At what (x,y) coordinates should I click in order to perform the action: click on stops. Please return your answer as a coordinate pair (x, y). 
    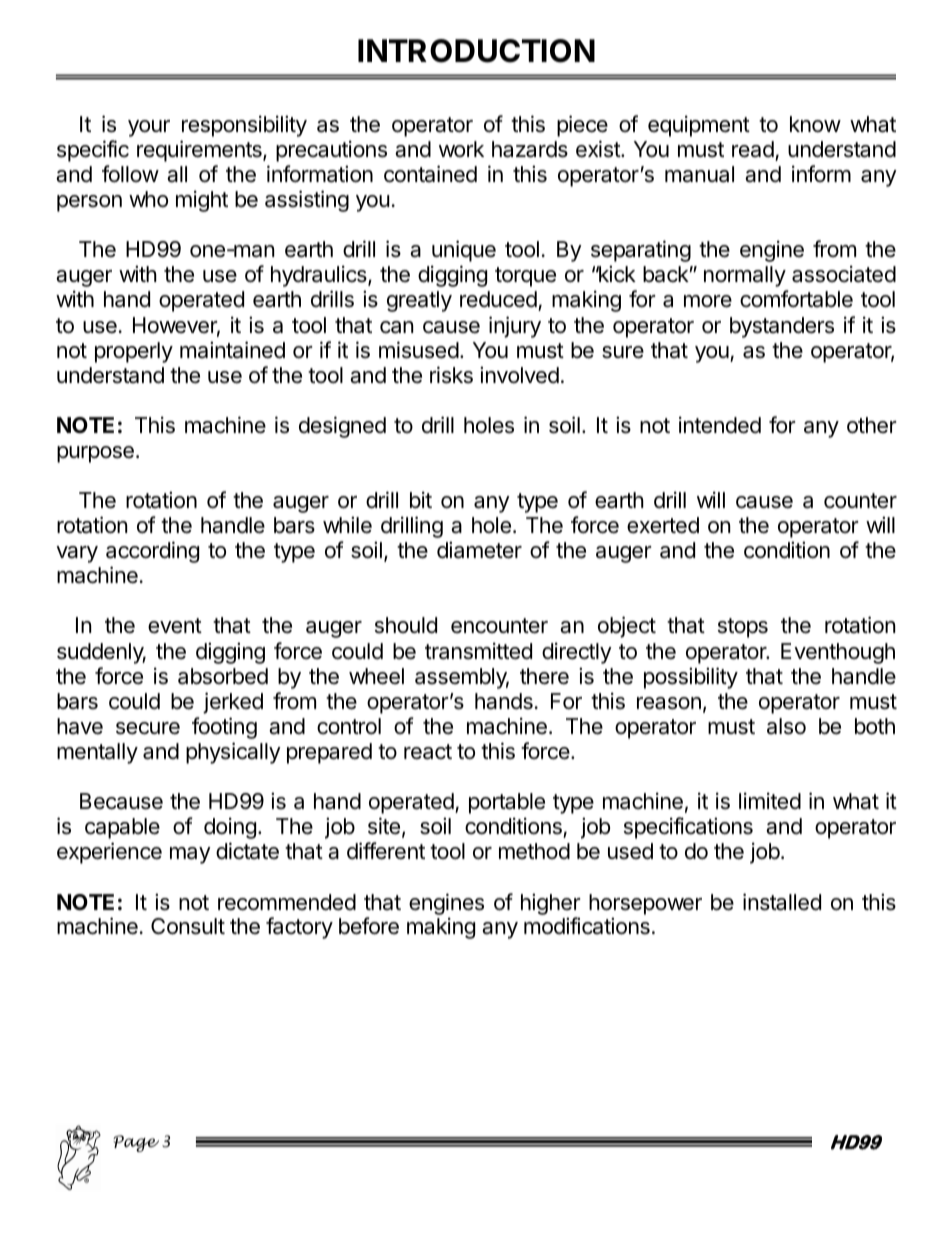
    Looking at the image, I should click on (743, 628).
